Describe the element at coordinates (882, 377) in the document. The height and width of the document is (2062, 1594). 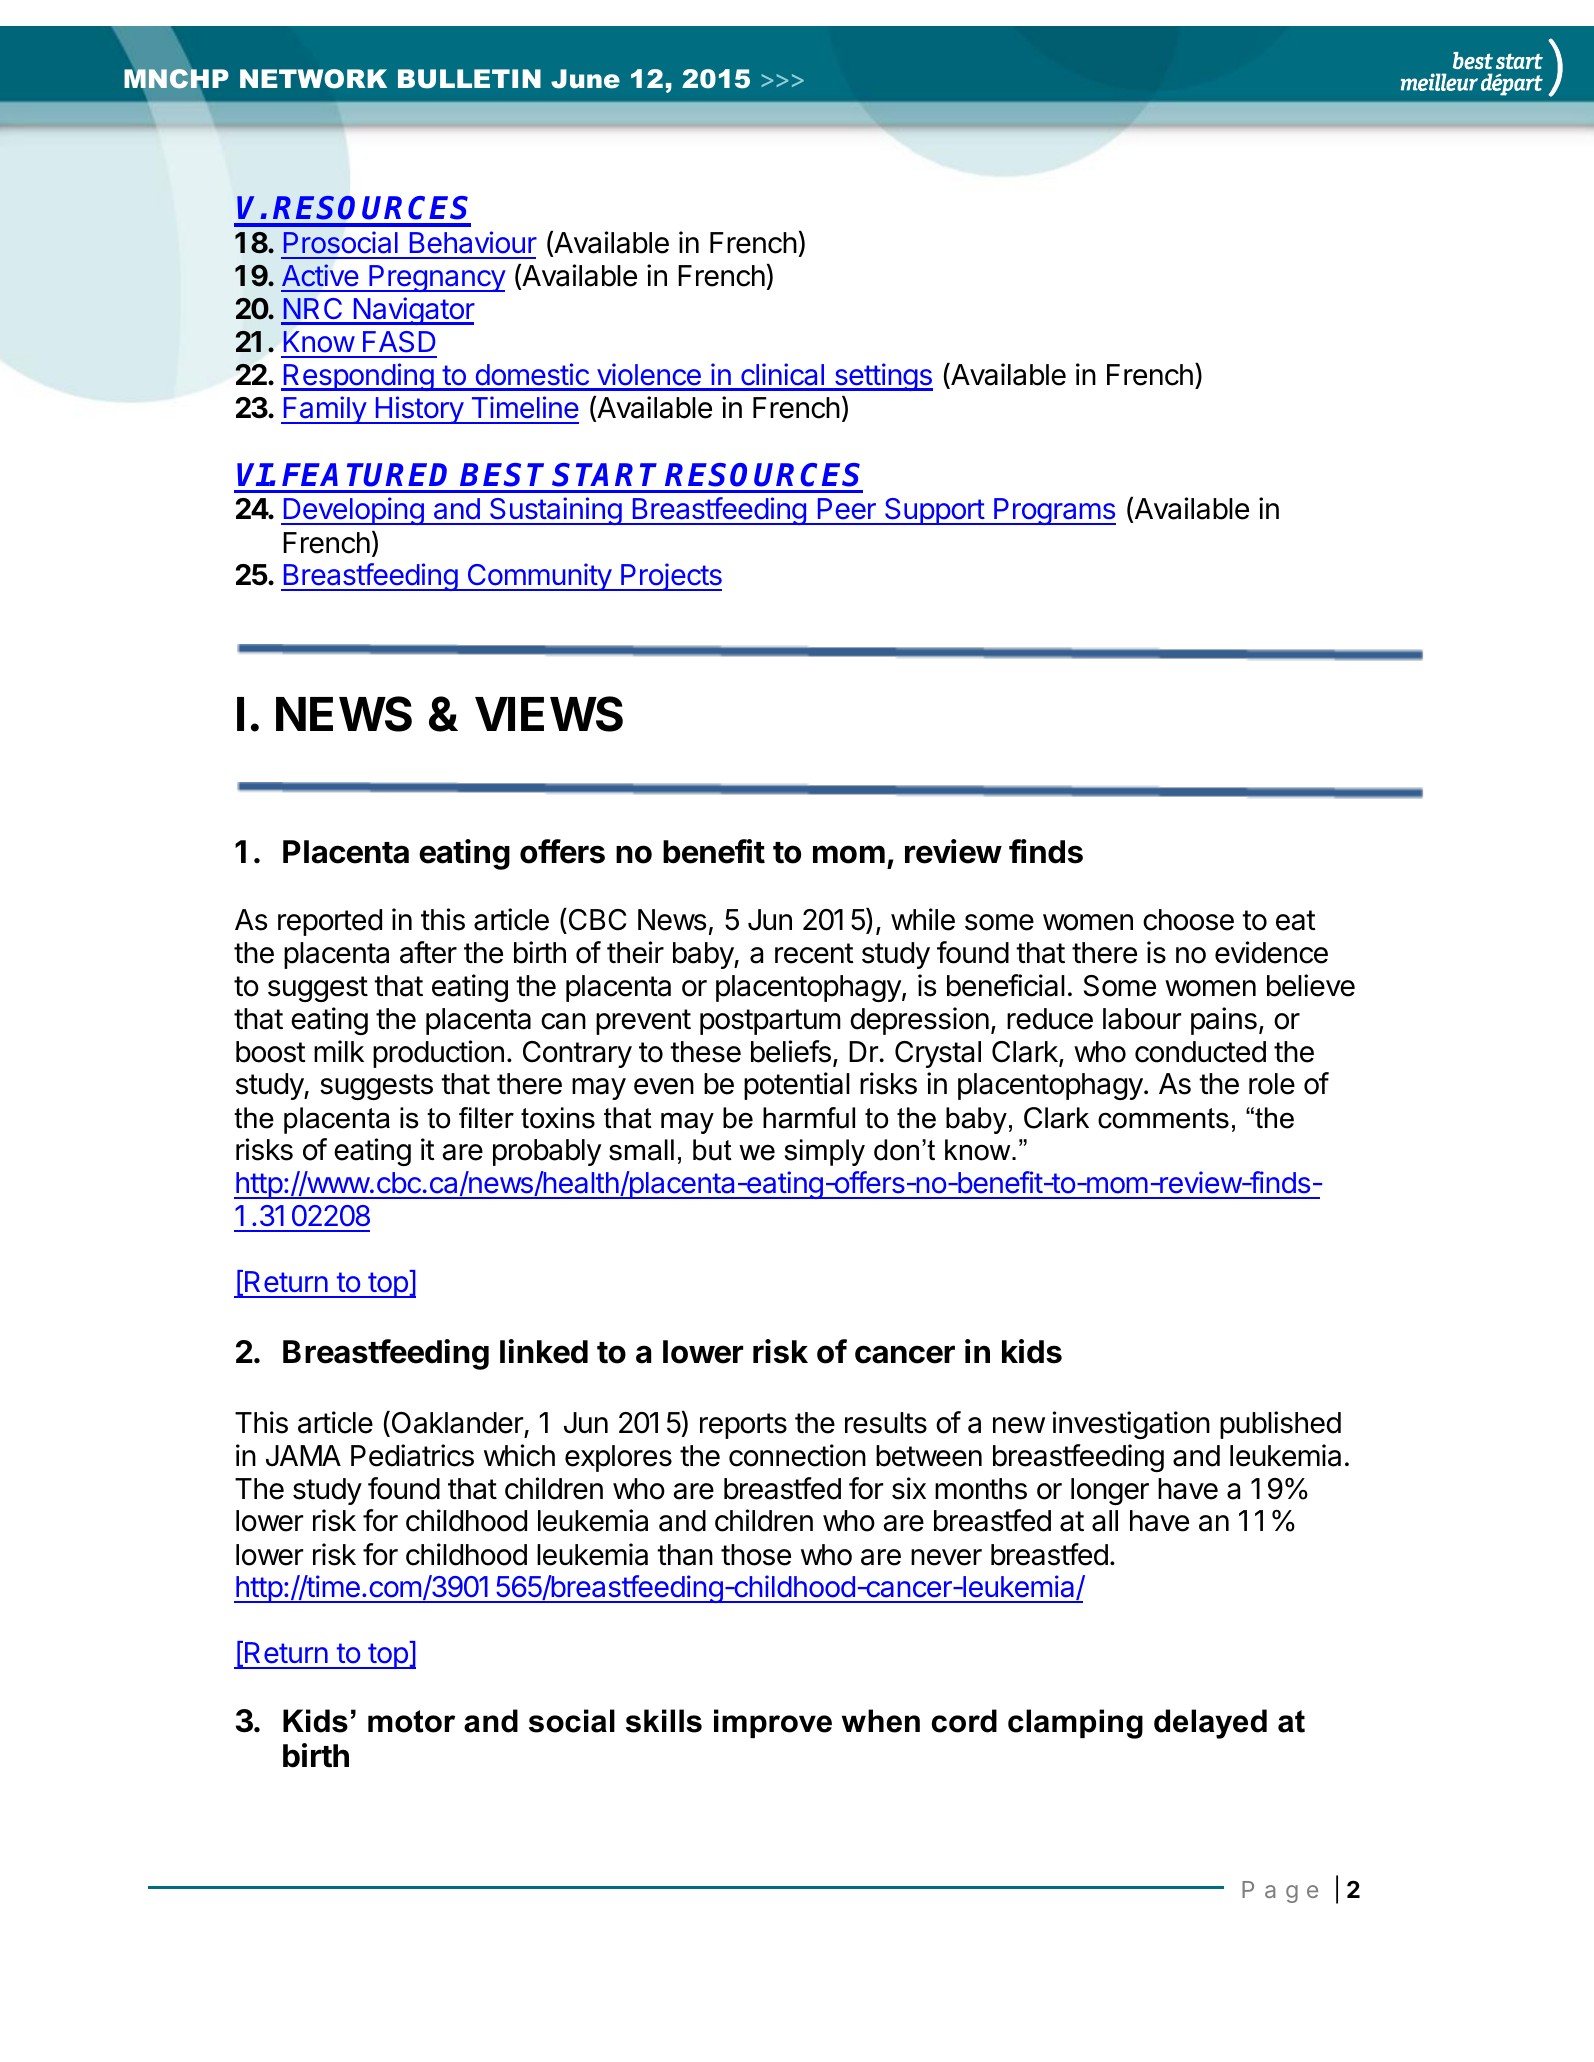
I see `settings` at that location.
